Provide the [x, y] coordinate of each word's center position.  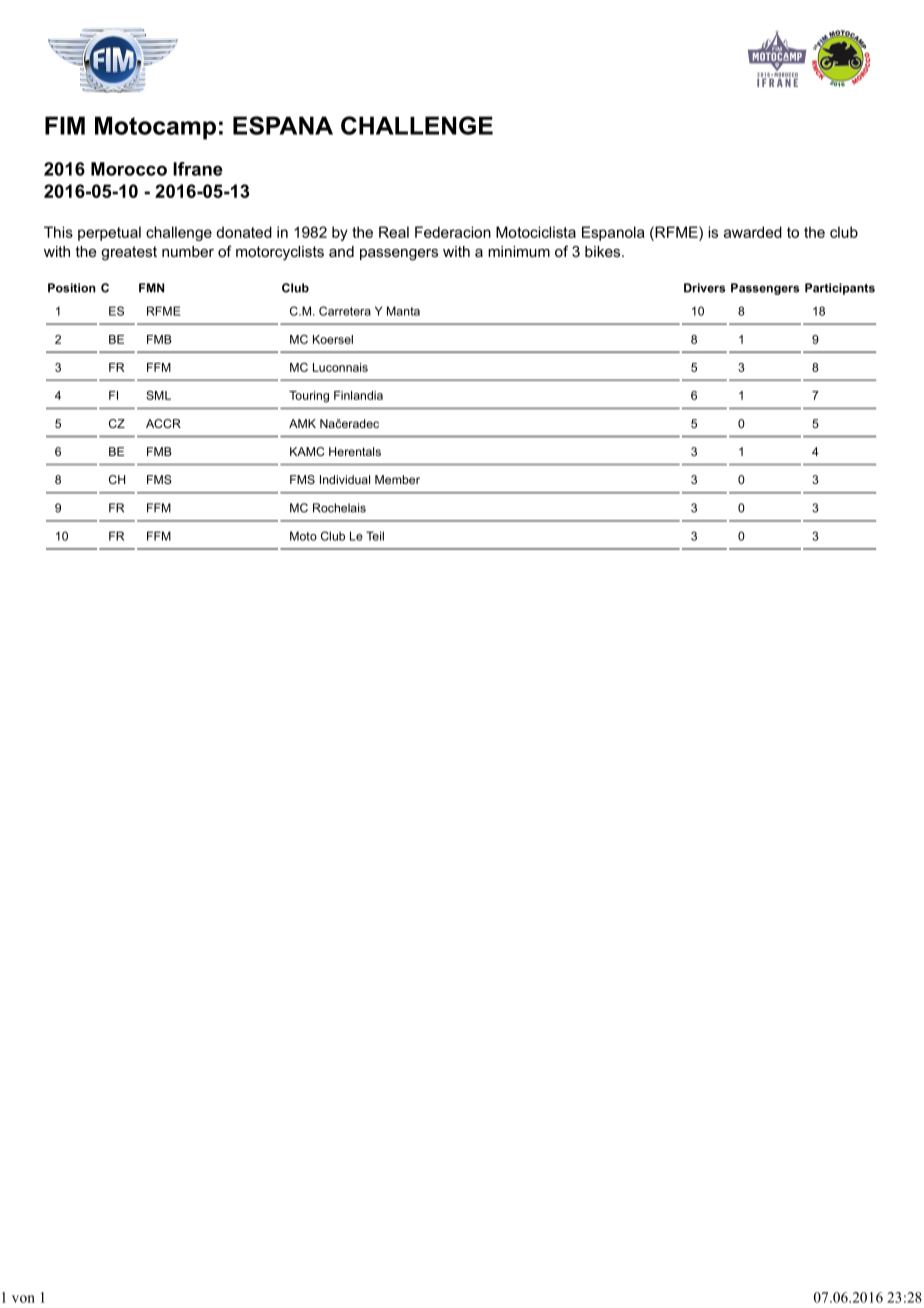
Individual [345, 479]
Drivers [704, 288]
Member [397, 479]
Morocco [129, 169]
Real [394, 232]
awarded [753, 232]
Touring [309, 397]
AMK [302, 423]
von [23, 1299]
